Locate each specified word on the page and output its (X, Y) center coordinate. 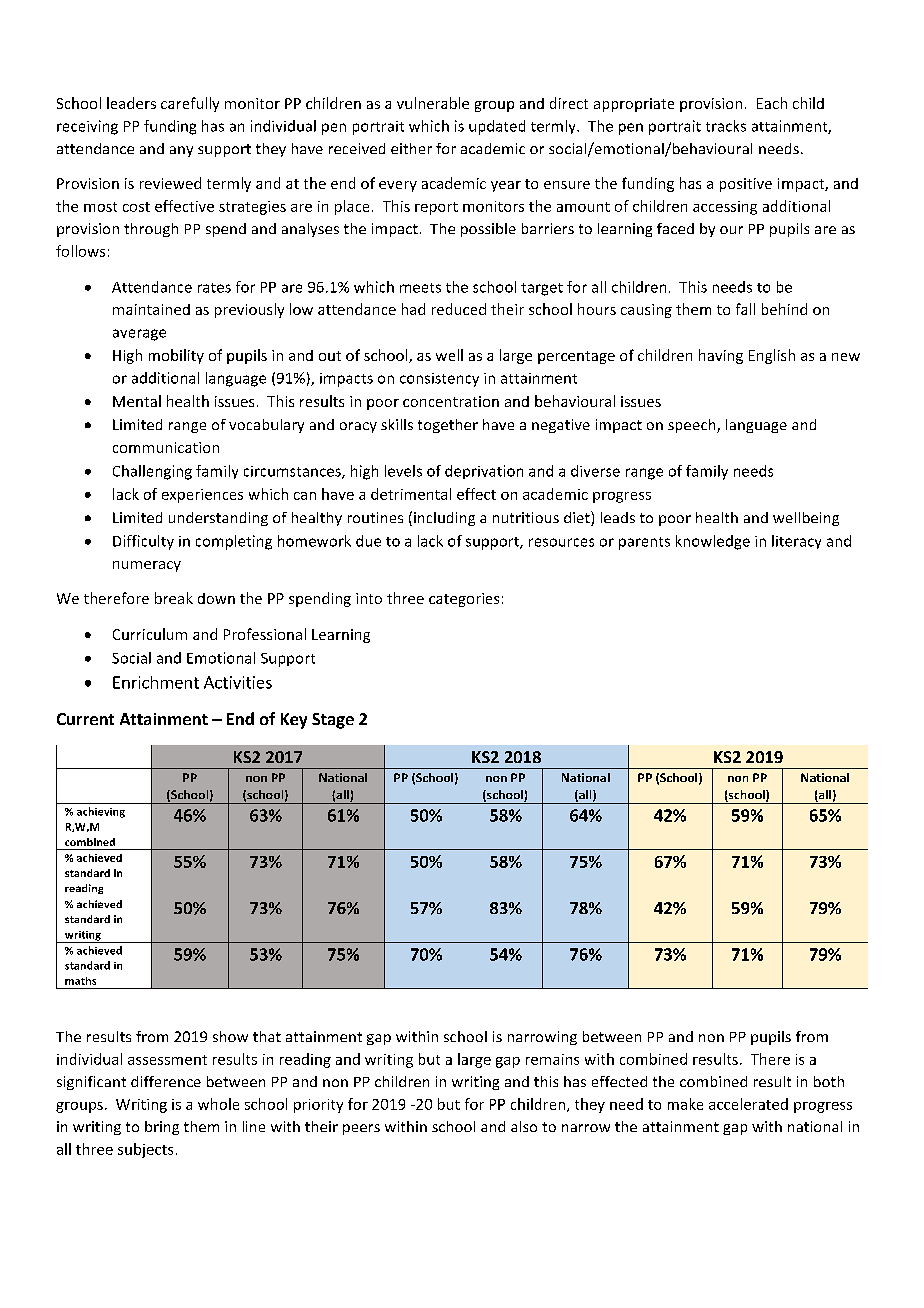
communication (166, 447)
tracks (726, 126)
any (181, 151)
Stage (333, 721)
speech (693, 426)
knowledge (713, 542)
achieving (101, 812)
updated (497, 127)
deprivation (484, 472)
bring (162, 1128)
